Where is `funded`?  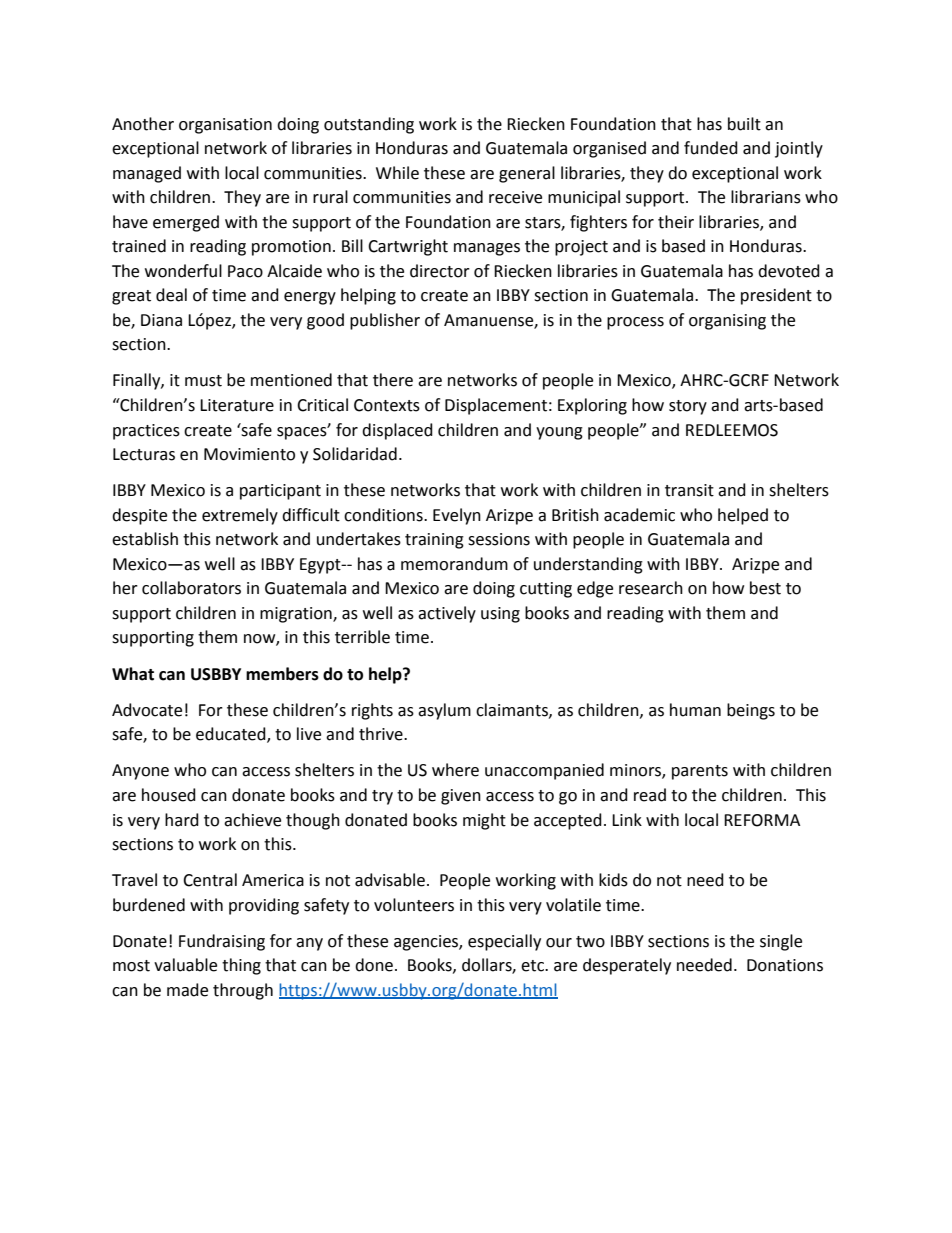
funded is located at coordinates (711, 148).
